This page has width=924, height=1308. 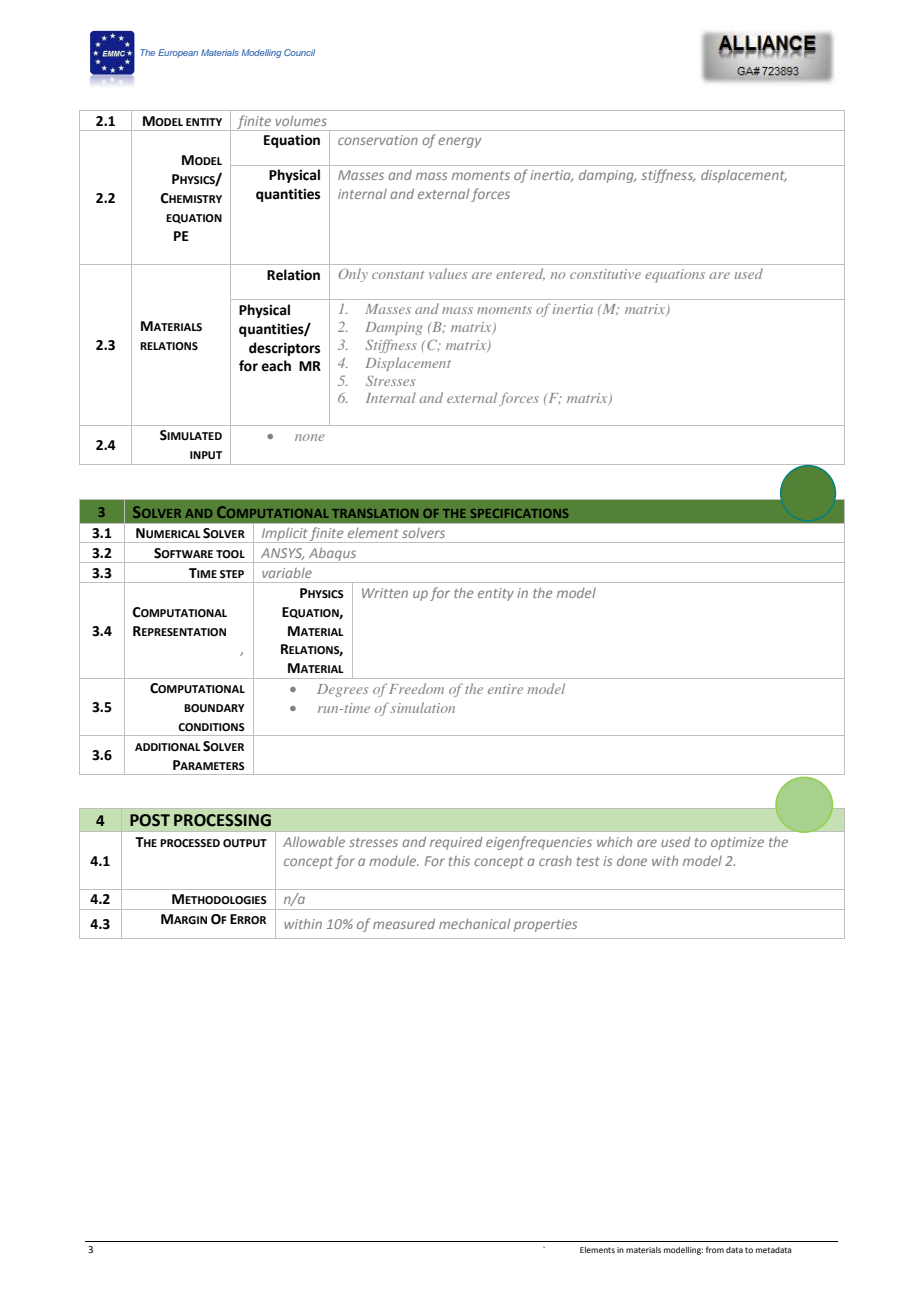 What do you see at coordinates (459, 142) in the page?
I see `energy` at bounding box center [459, 142].
